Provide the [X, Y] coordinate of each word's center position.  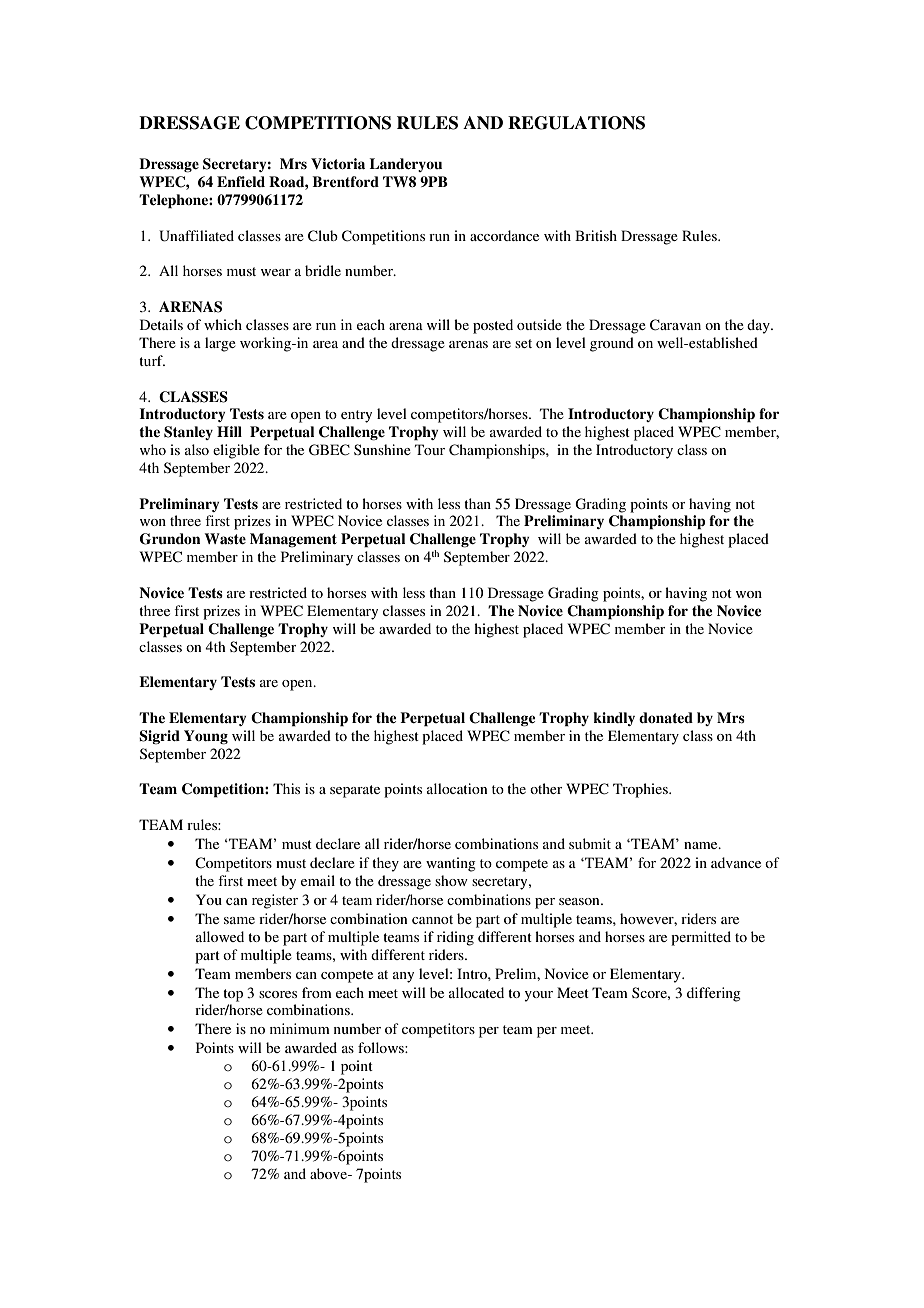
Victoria [338, 164]
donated [666, 717]
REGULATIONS [576, 123]
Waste [225, 538]
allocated [476, 992]
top [233, 995]
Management [293, 540]
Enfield [241, 181]
